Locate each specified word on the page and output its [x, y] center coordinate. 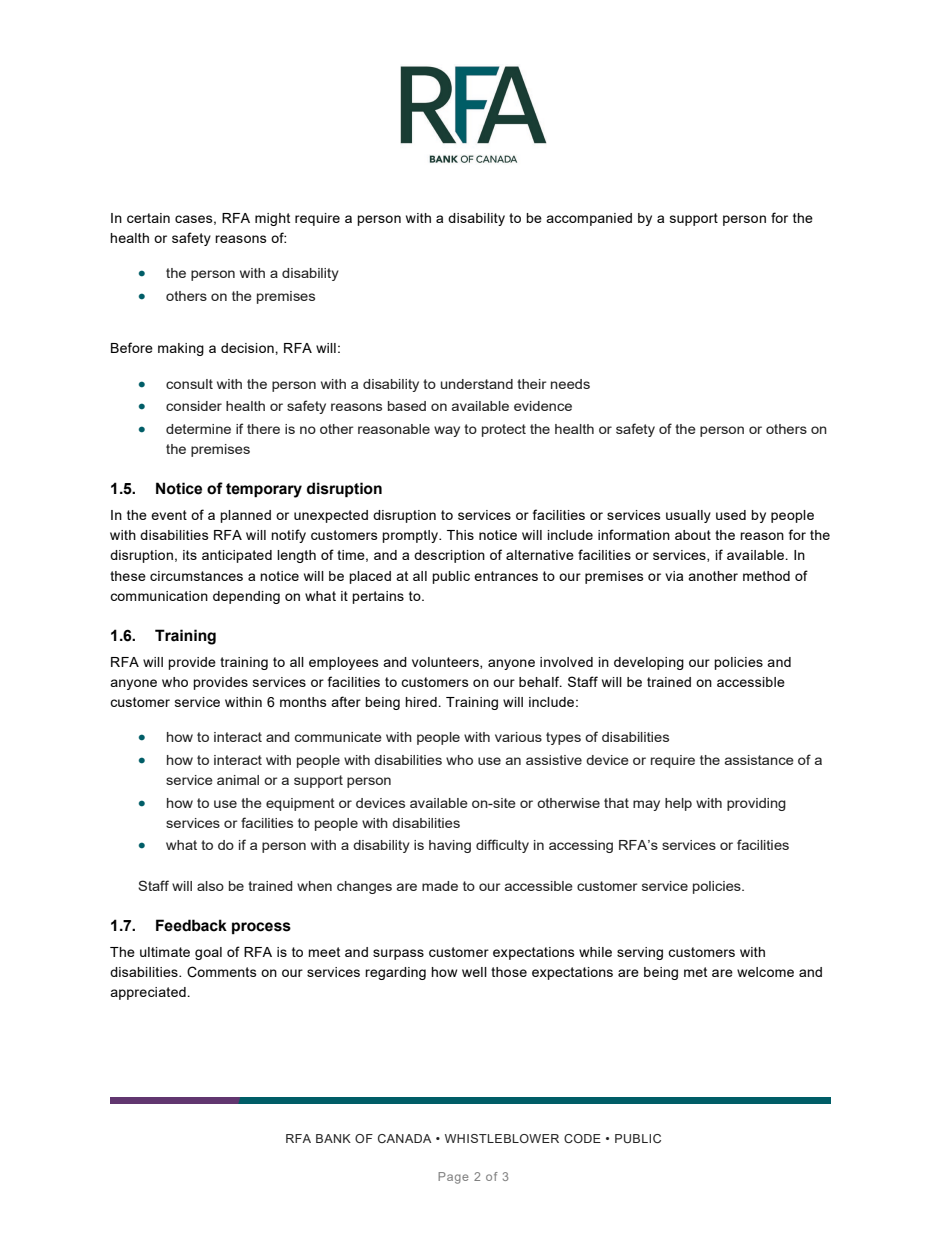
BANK [333, 1138]
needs [570, 384]
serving [640, 953]
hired [422, 702]
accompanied [589, 219]
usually [688, 516]
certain [148, 218]
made [440, 886]
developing [649, 663]
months [303, 702]
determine [198, 429]
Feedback [191, 925]
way [447, 431]
